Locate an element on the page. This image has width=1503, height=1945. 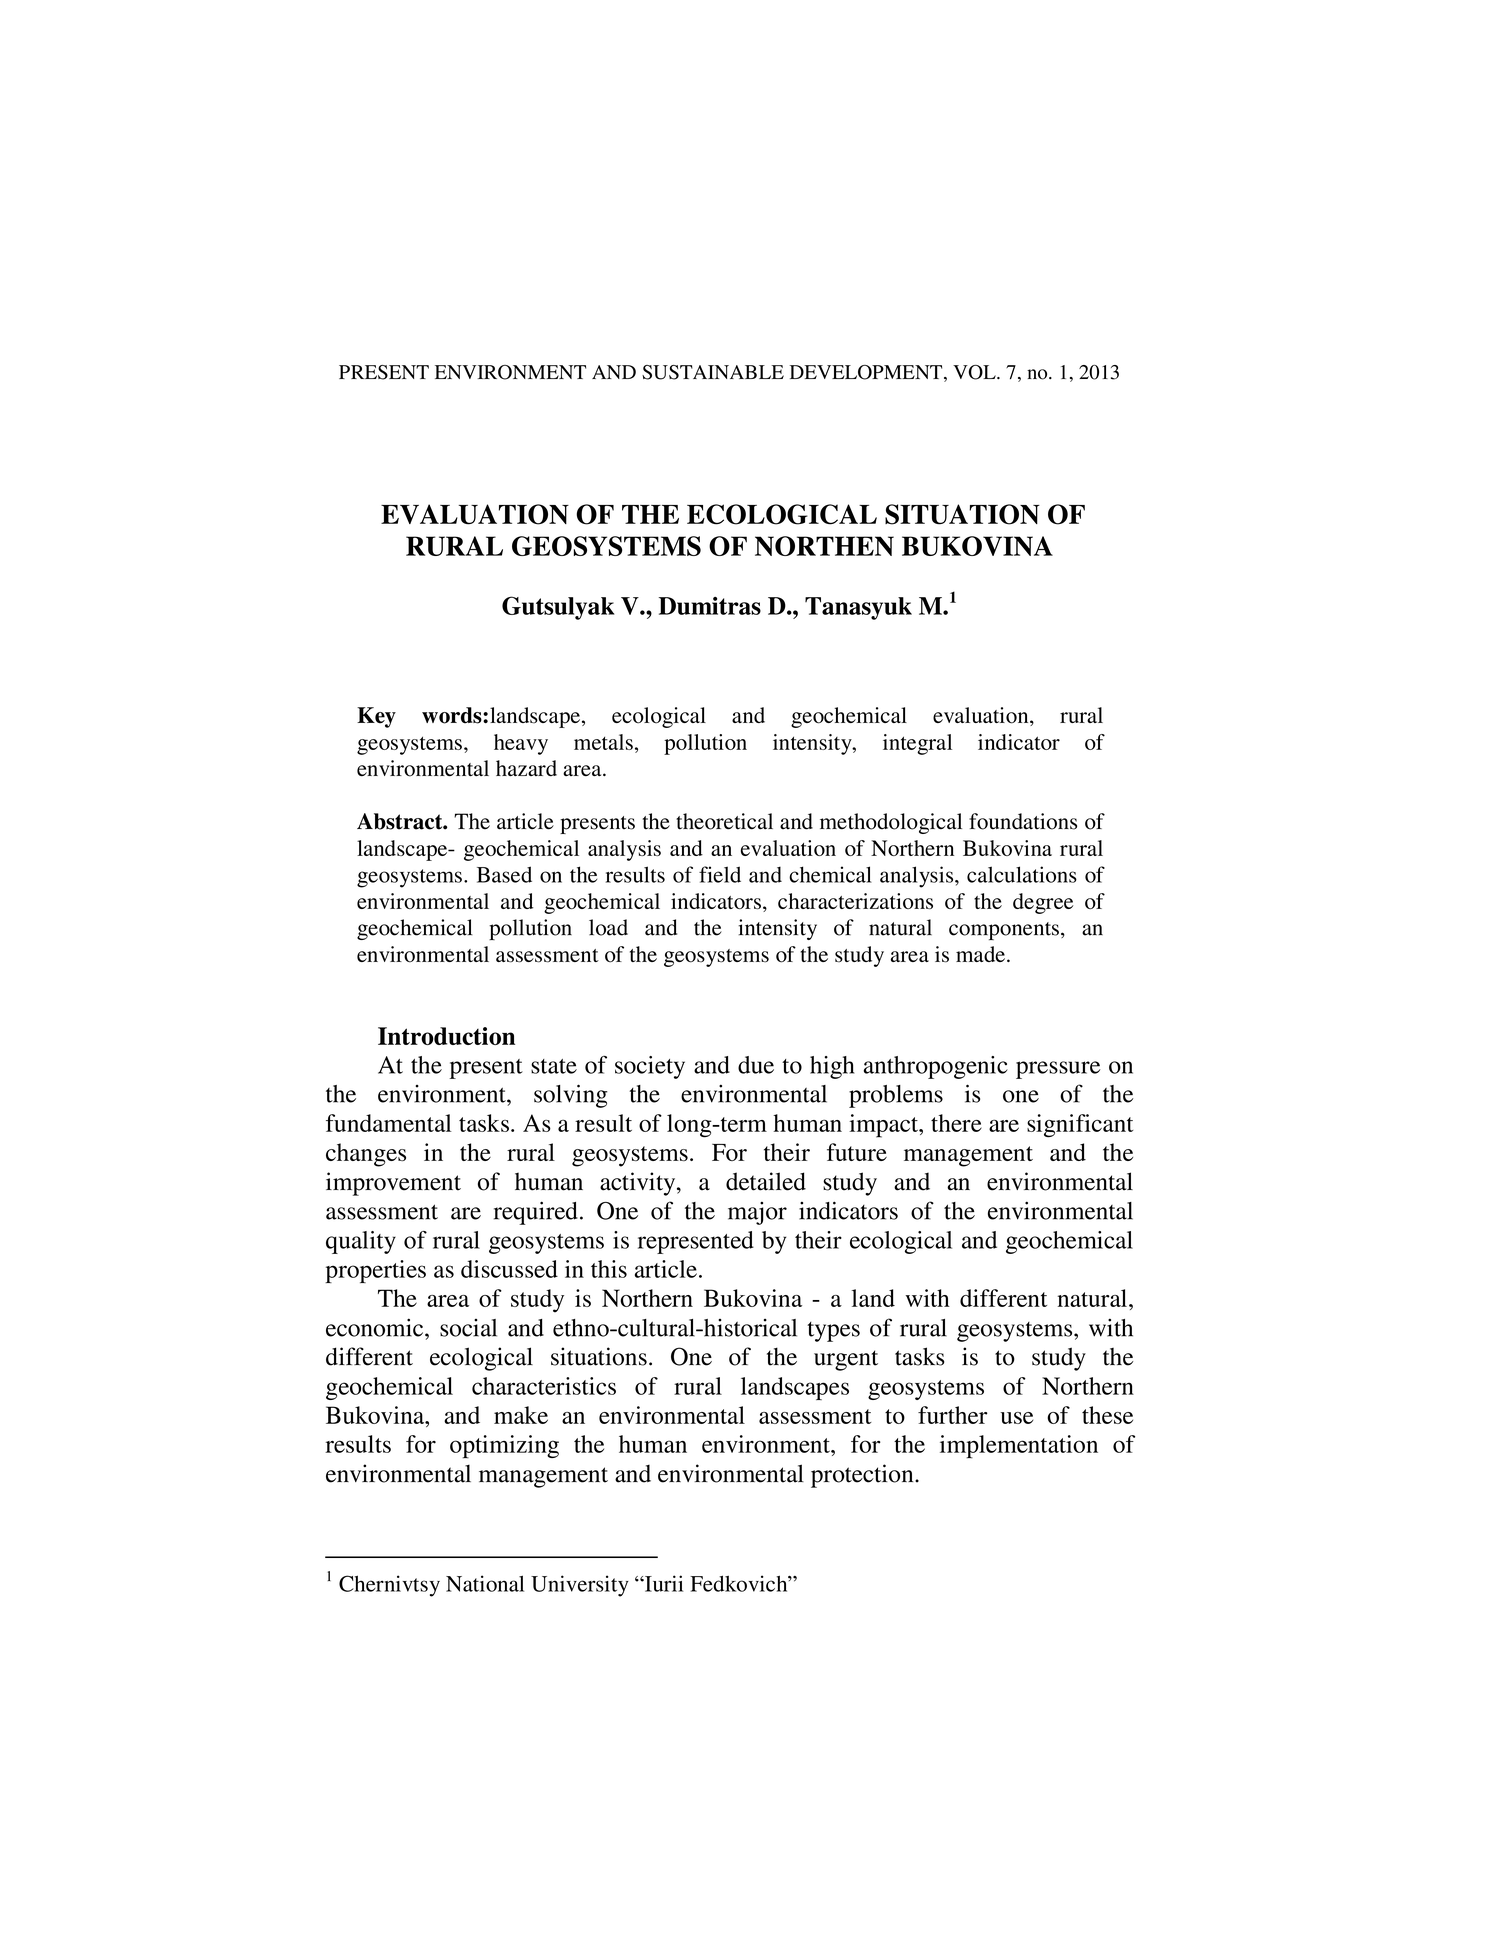
implementation is located at coordinates (1019, 1447).
